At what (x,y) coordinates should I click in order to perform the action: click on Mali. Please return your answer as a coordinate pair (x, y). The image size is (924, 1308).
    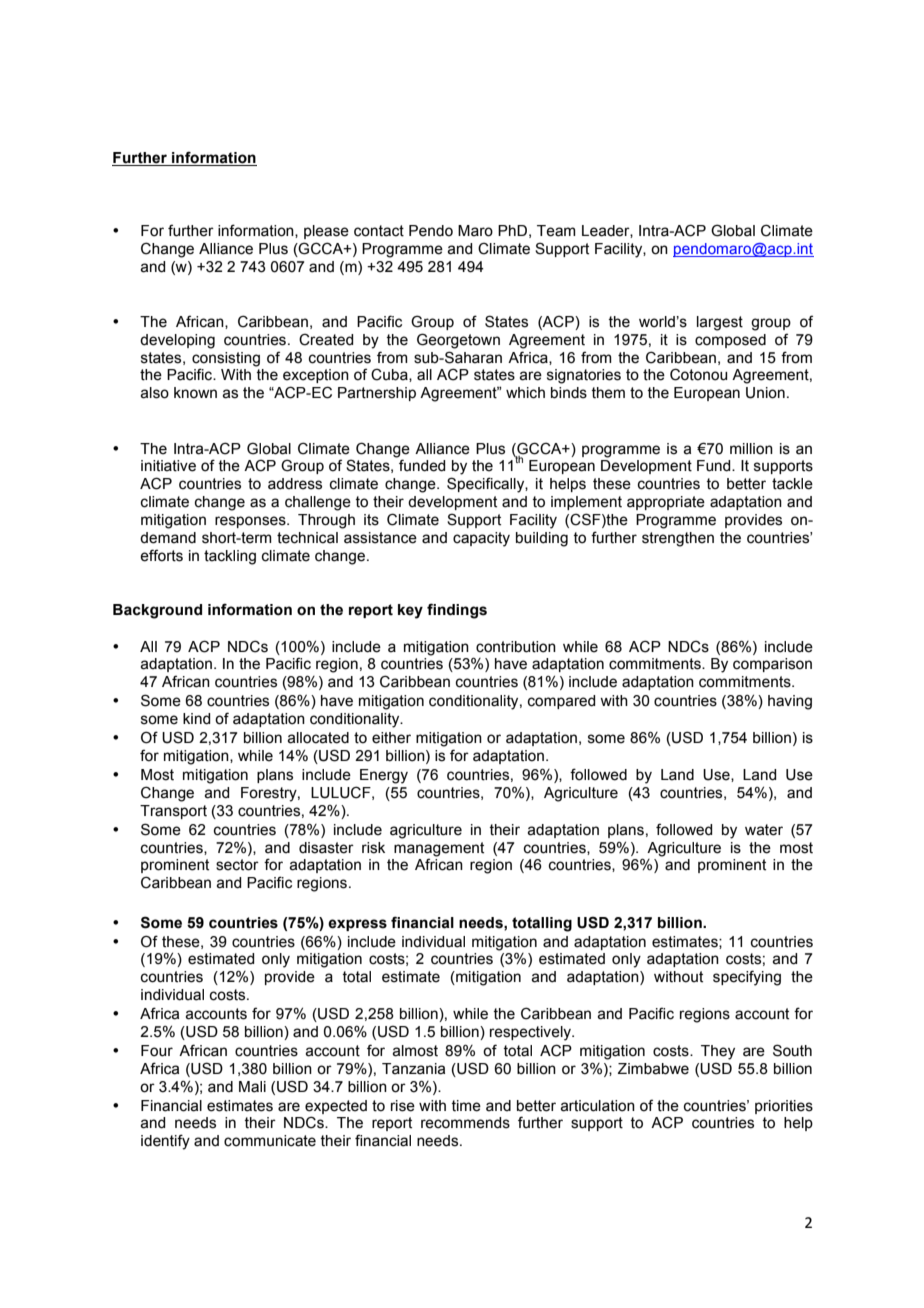
    Looking at the image, I should click on (252, 1087).
